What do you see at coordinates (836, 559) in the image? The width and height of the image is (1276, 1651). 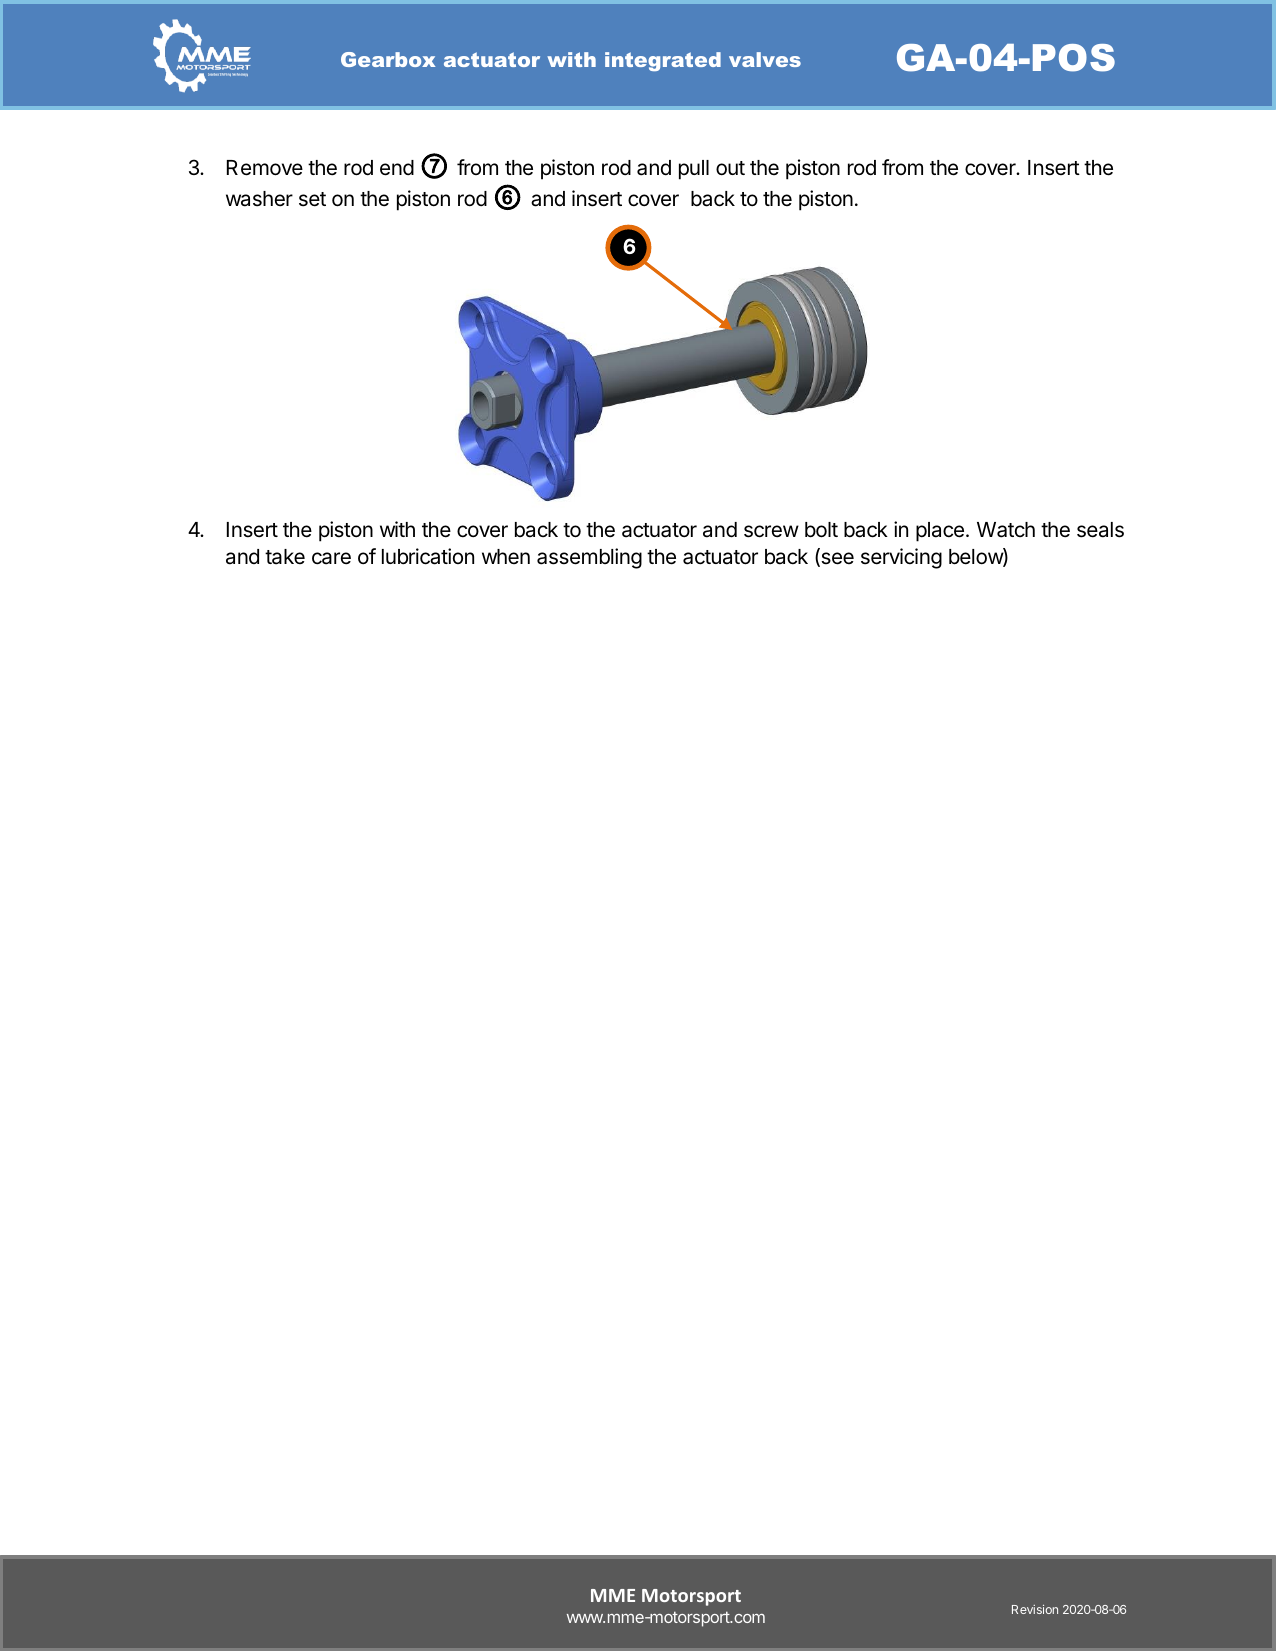 I see `see` at bounding box center [836, 559].
